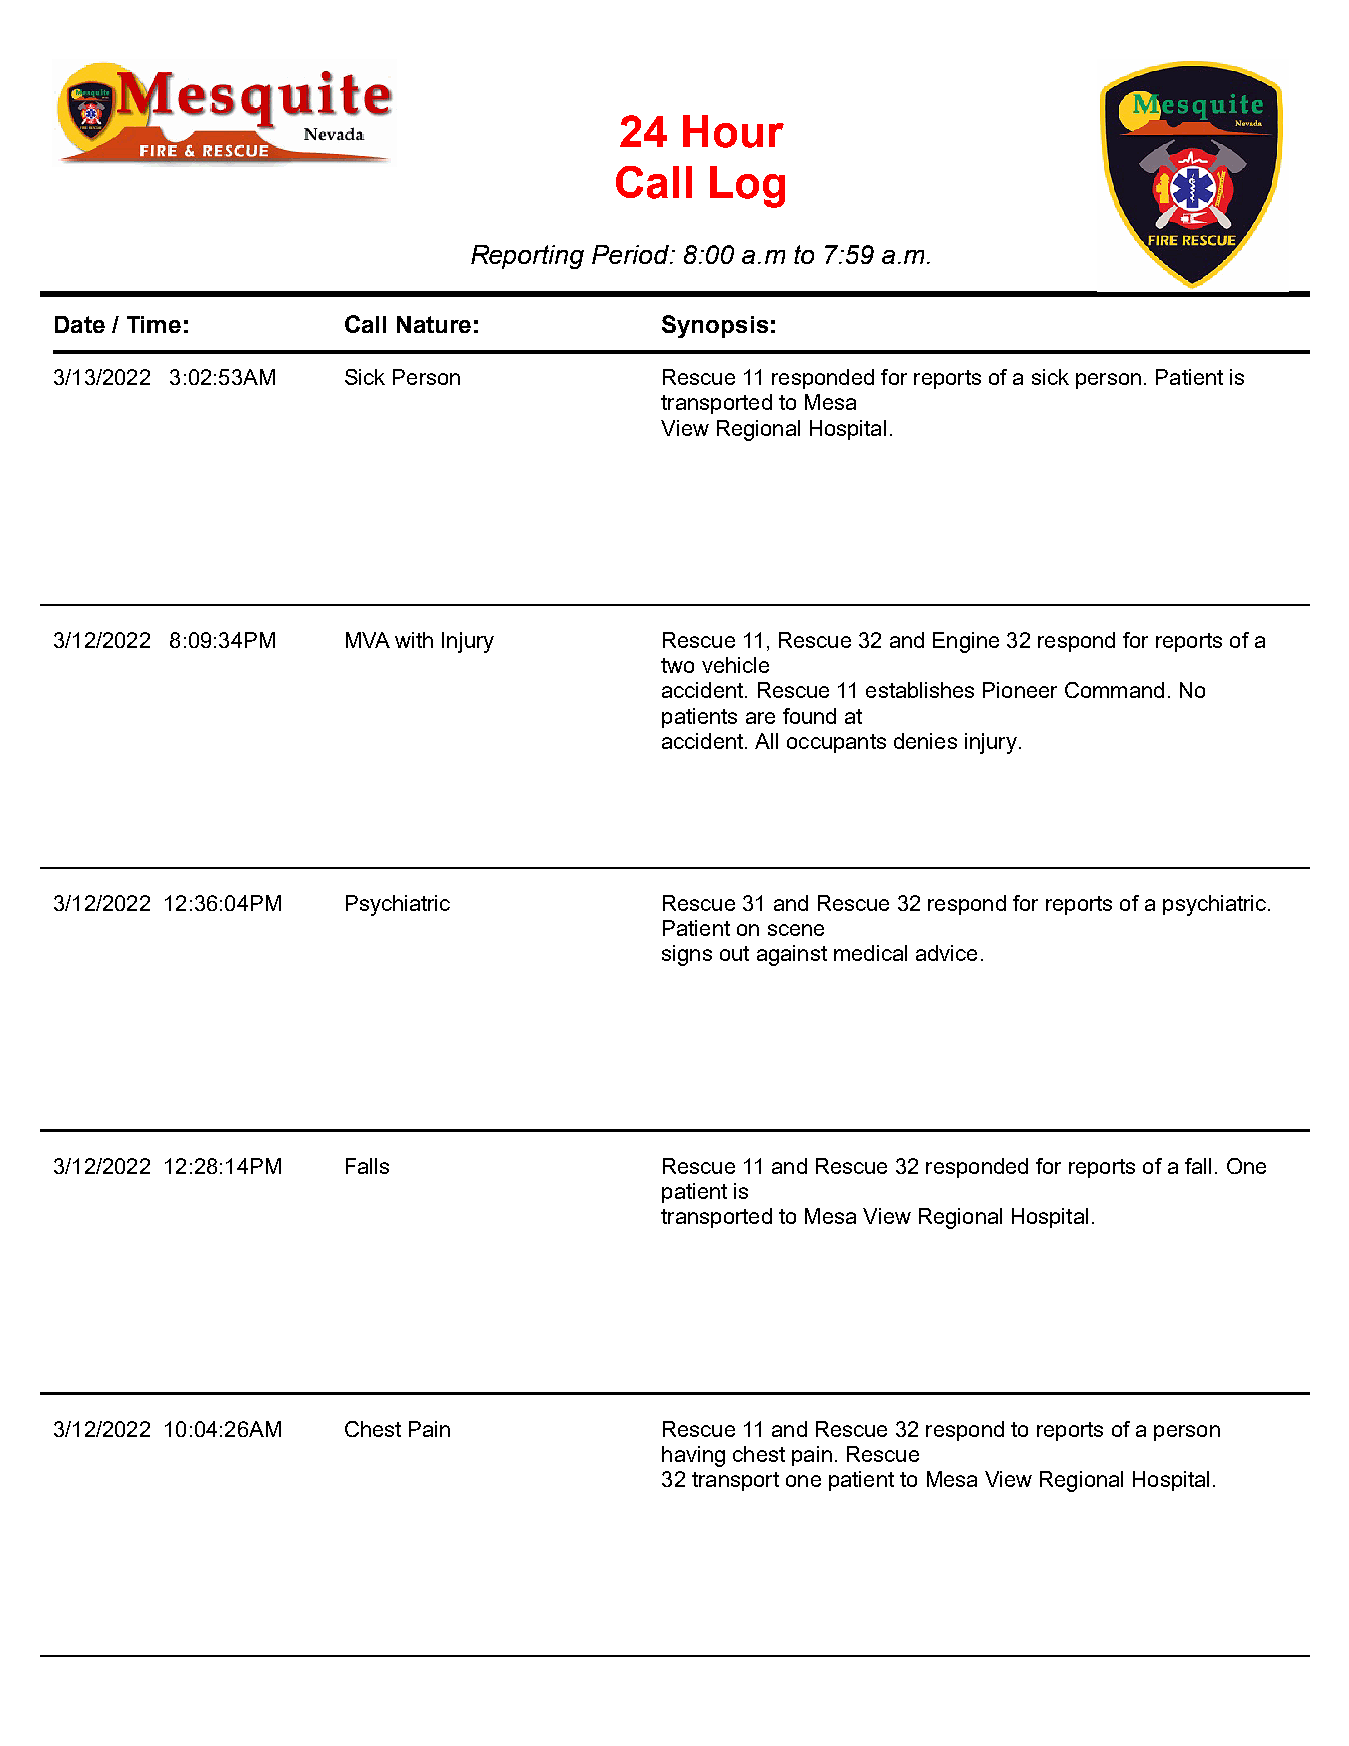 The width and height of the screenshot is (1349, 1746). I want to click on having, so click(693, 1456).
